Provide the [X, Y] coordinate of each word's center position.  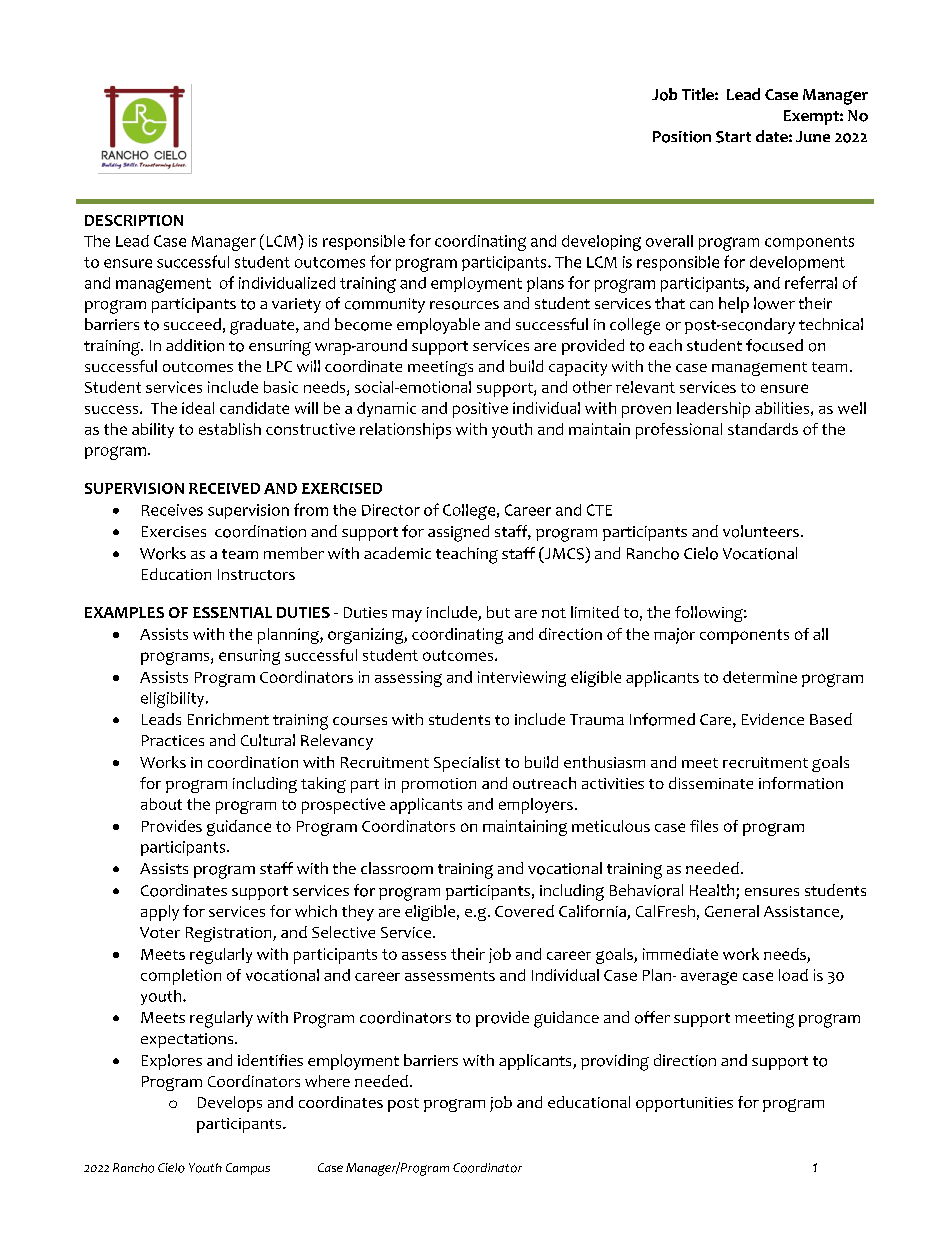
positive [480, 410]
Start [733, 137]
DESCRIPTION [134, 220]
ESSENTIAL [232, 612]
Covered [524, 911]
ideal [198, 408]
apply [160, 913]
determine [760, 677]
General [732, 911]
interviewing [522, 679]
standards [763, 429]
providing [615, 1062]
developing [601, 243]
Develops [230, 1104]
